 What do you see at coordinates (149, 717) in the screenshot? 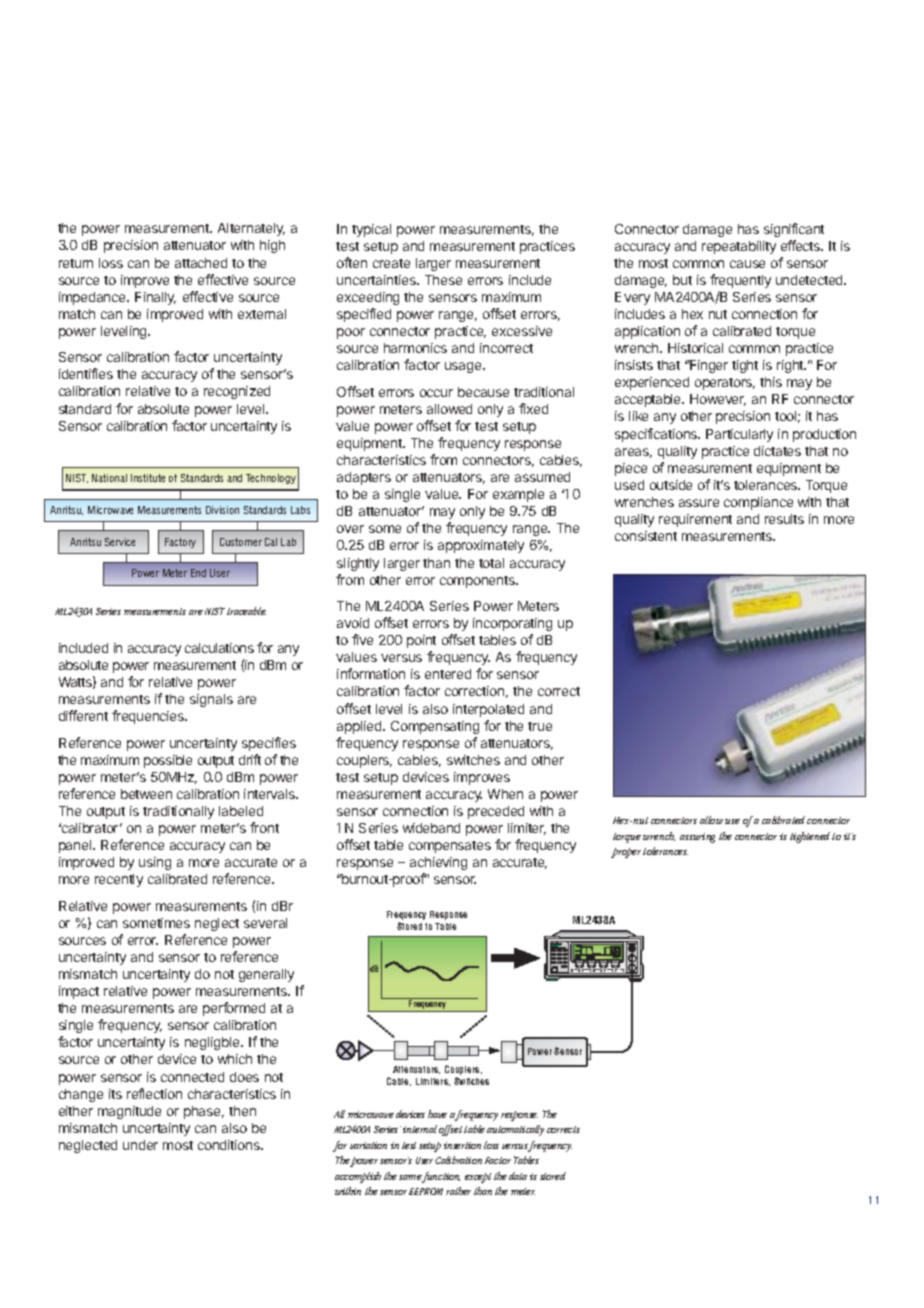
I see `frequencies` at bounding box center [149, 717].
